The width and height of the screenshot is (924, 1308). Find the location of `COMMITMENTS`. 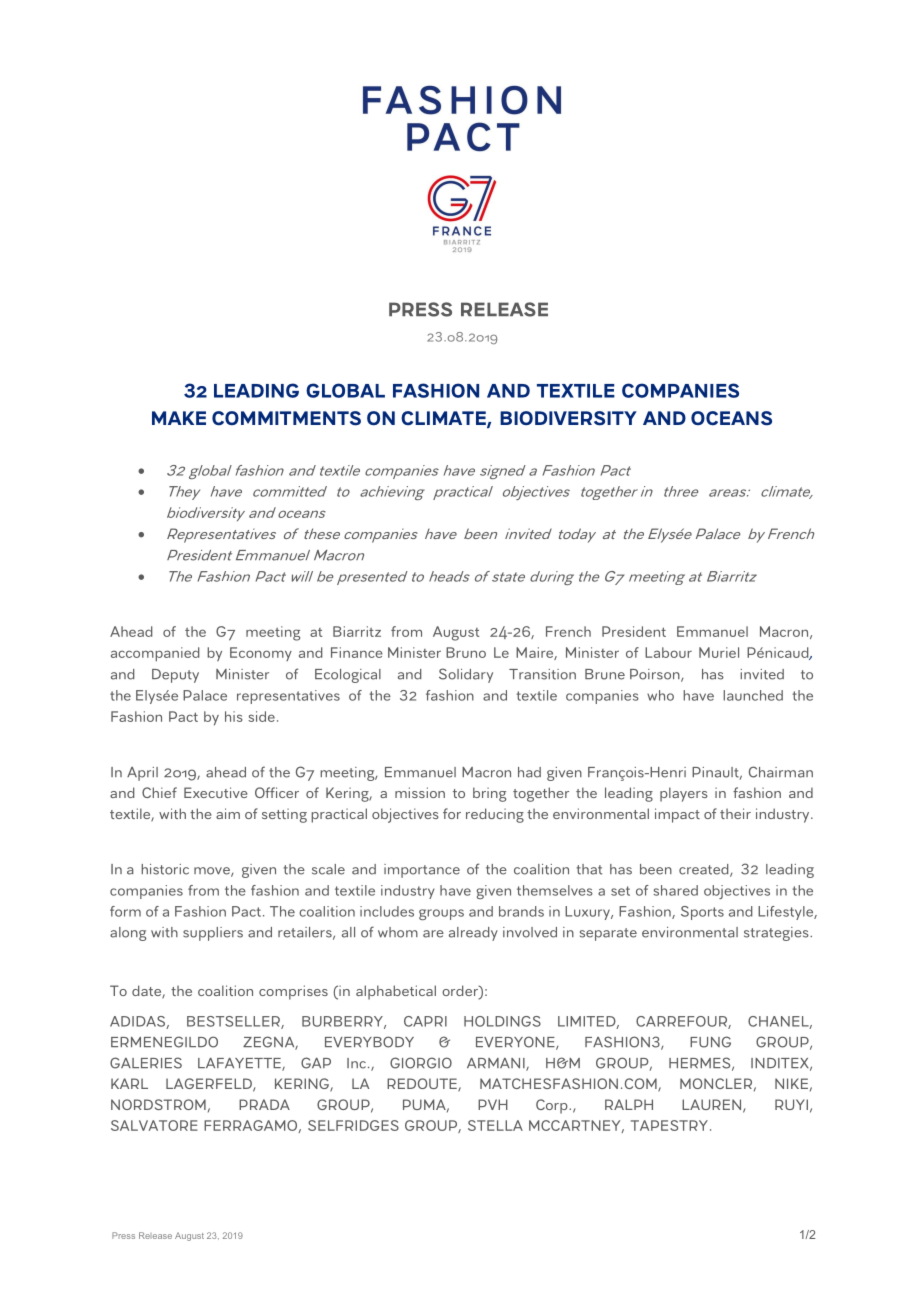

COMMITMENTS is located at coordinates (286, 418).
